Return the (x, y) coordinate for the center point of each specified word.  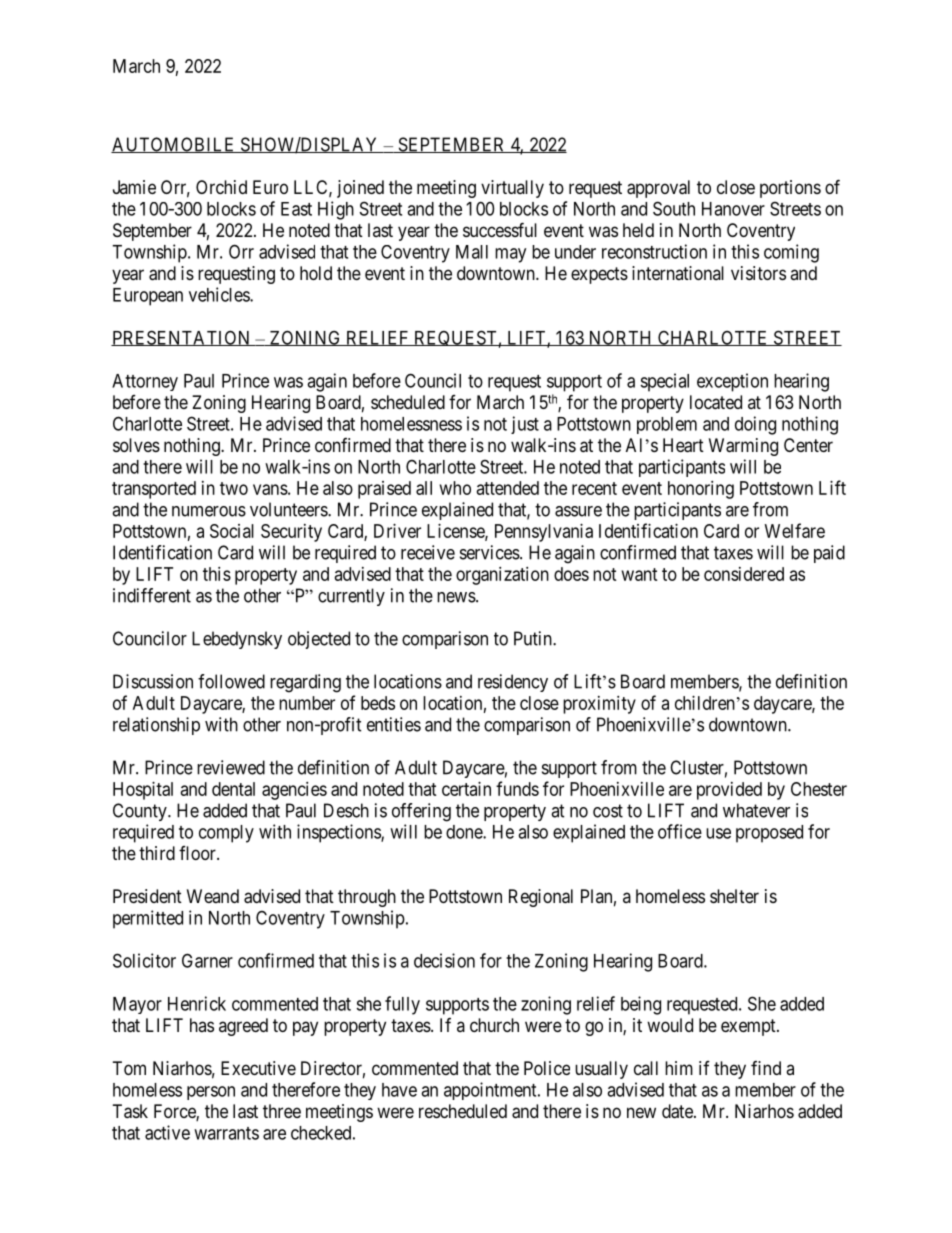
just (525, 425)
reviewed (231, 767)
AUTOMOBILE (174, 145)
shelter (734, 896)
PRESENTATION (182, 338)
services (490, 552)
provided (729, 791)
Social (232, 531)
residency (513, 683)
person (211, 1093)
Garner (207, 960)
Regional (541, 898)
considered (744, 574)
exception (732, 382)
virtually (512, 189)
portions (790, 189)
